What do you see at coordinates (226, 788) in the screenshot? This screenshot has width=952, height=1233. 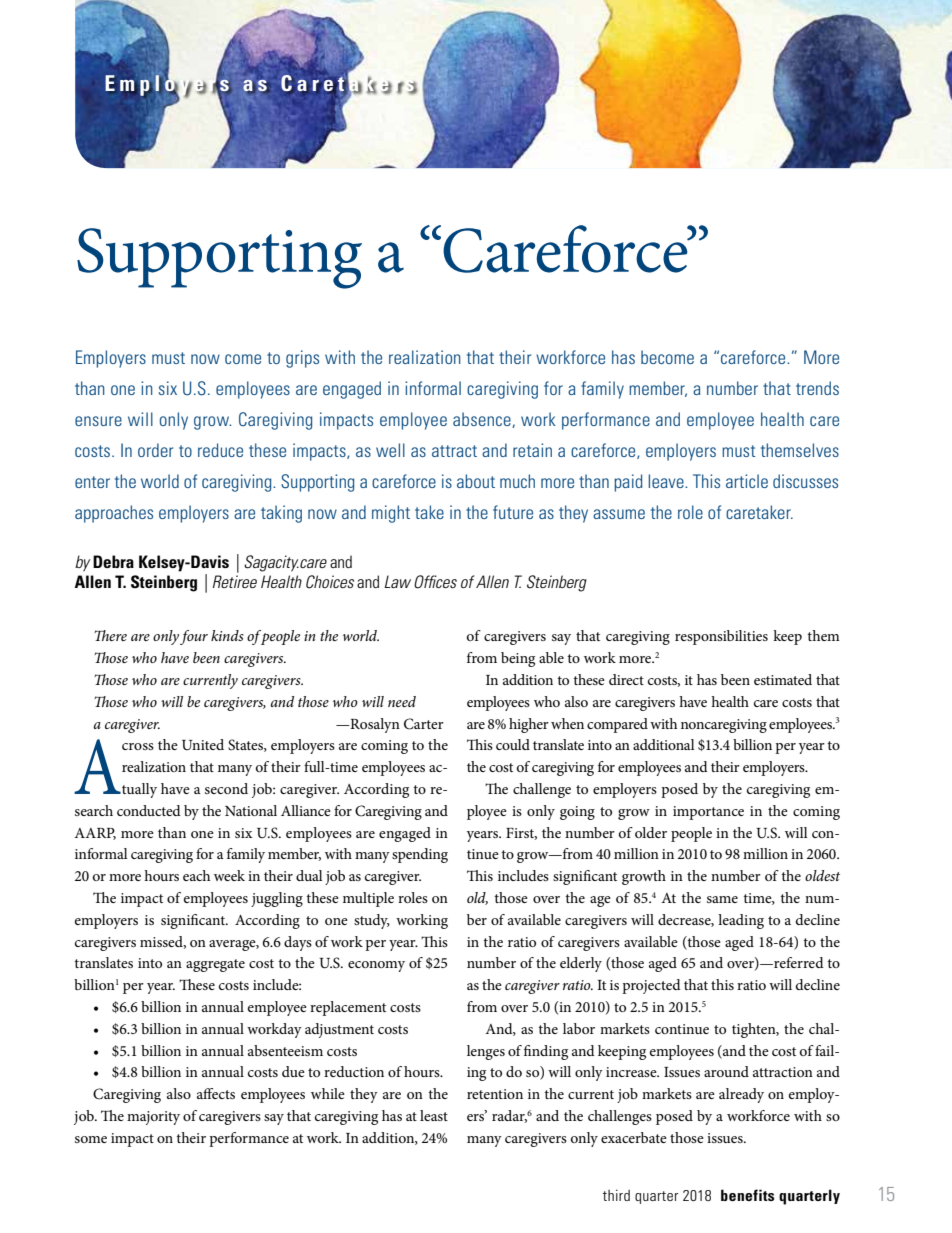 I see `second` at bounding box center [226, 788].
